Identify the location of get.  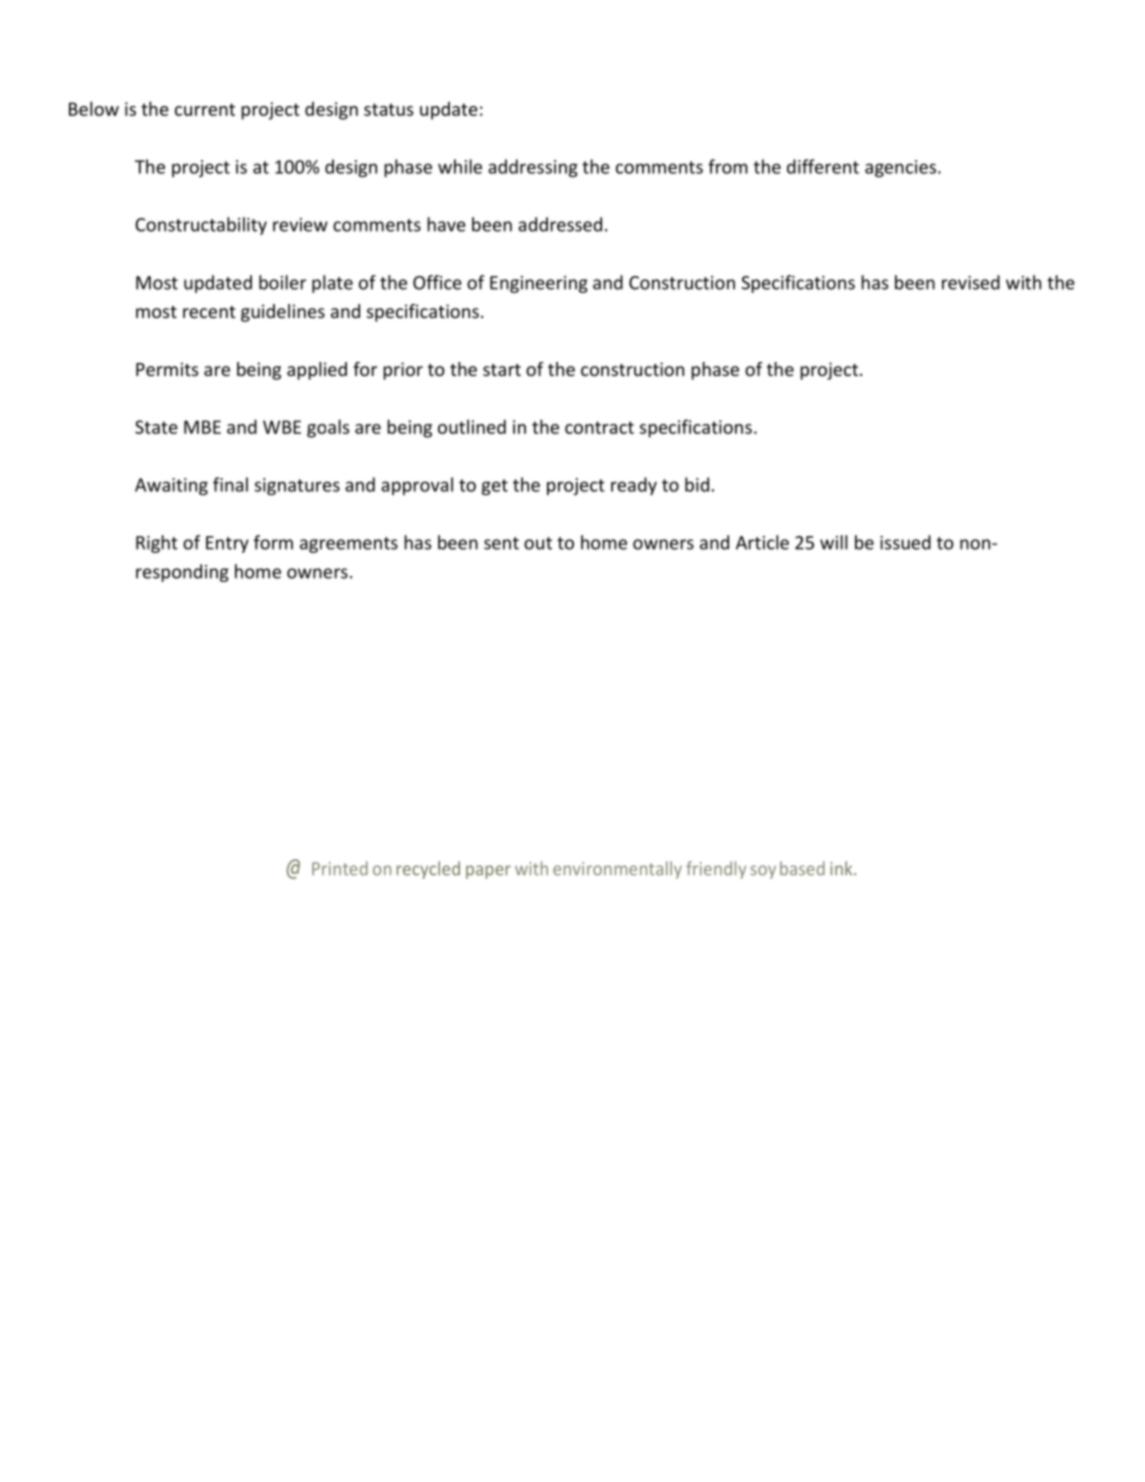
(495, 487).
